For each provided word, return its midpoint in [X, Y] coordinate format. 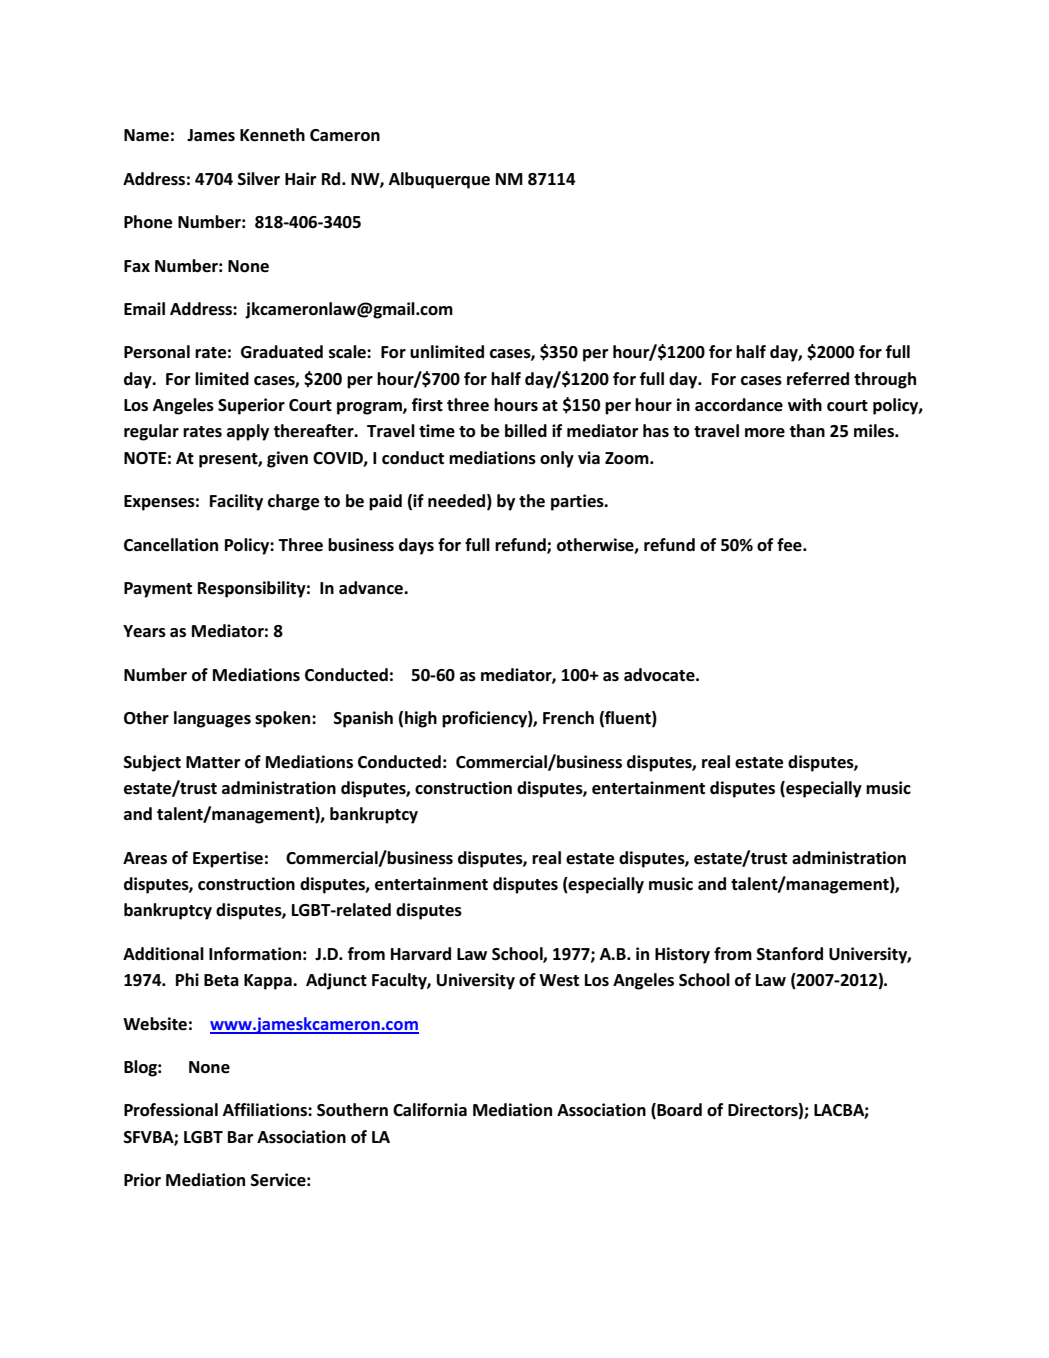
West [559, 980]
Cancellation [171, 545]
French [568, 718]
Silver [259, 179]
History [682, 955]
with [805, 404]
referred [818, 379]
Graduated [282, 352]
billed [526, 431]
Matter [213, 762]
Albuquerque [439, 180]
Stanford [790, 954]
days [416, 546]
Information [255, 954]
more [765, 433]
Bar [241, 1137]
